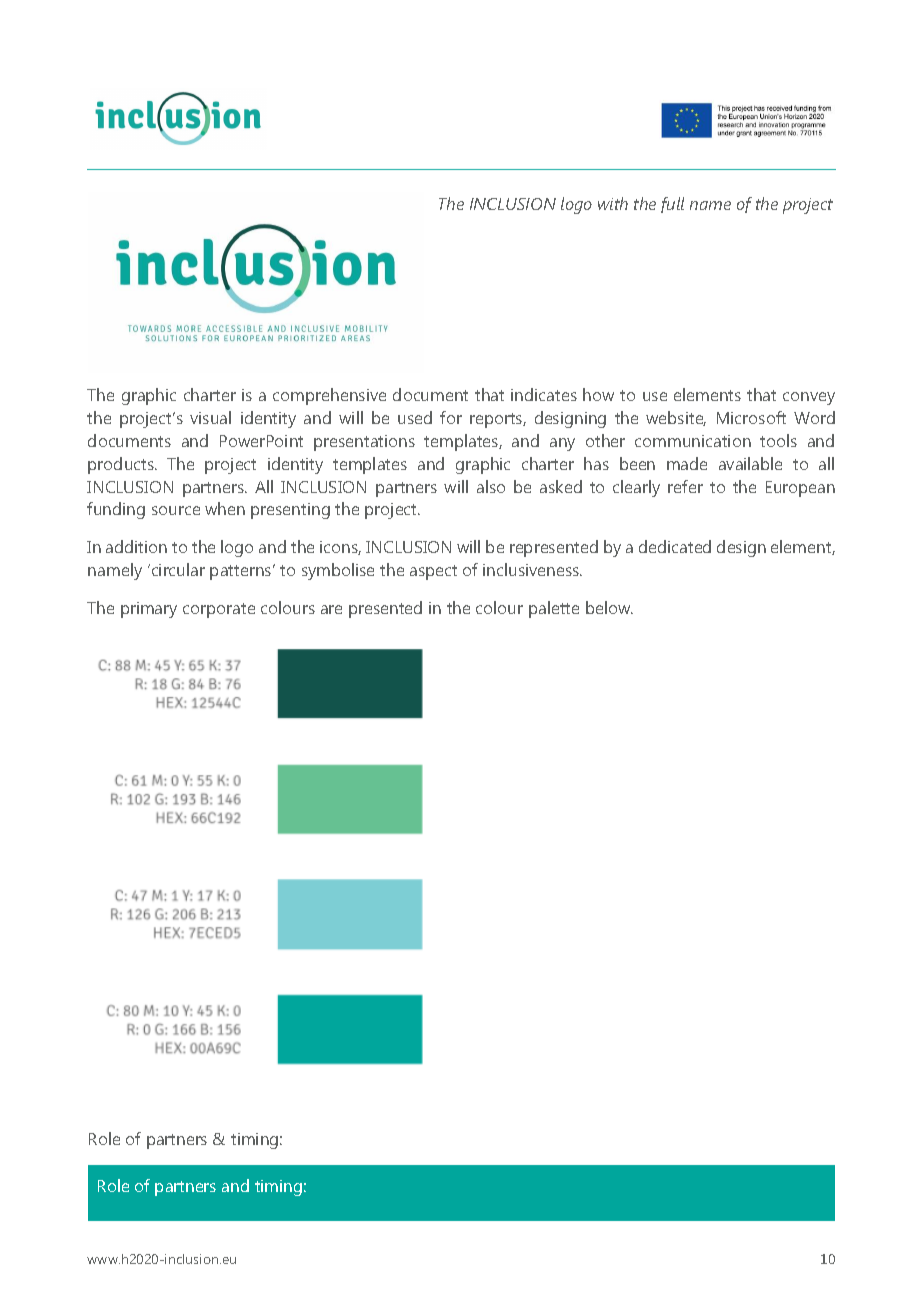 Image resolution: width=924 pixels, height=1308 pixels. What do you see at coordinates (433, 572) in the screenshot?
I see `aspect` at bounding box center [433, 572].
